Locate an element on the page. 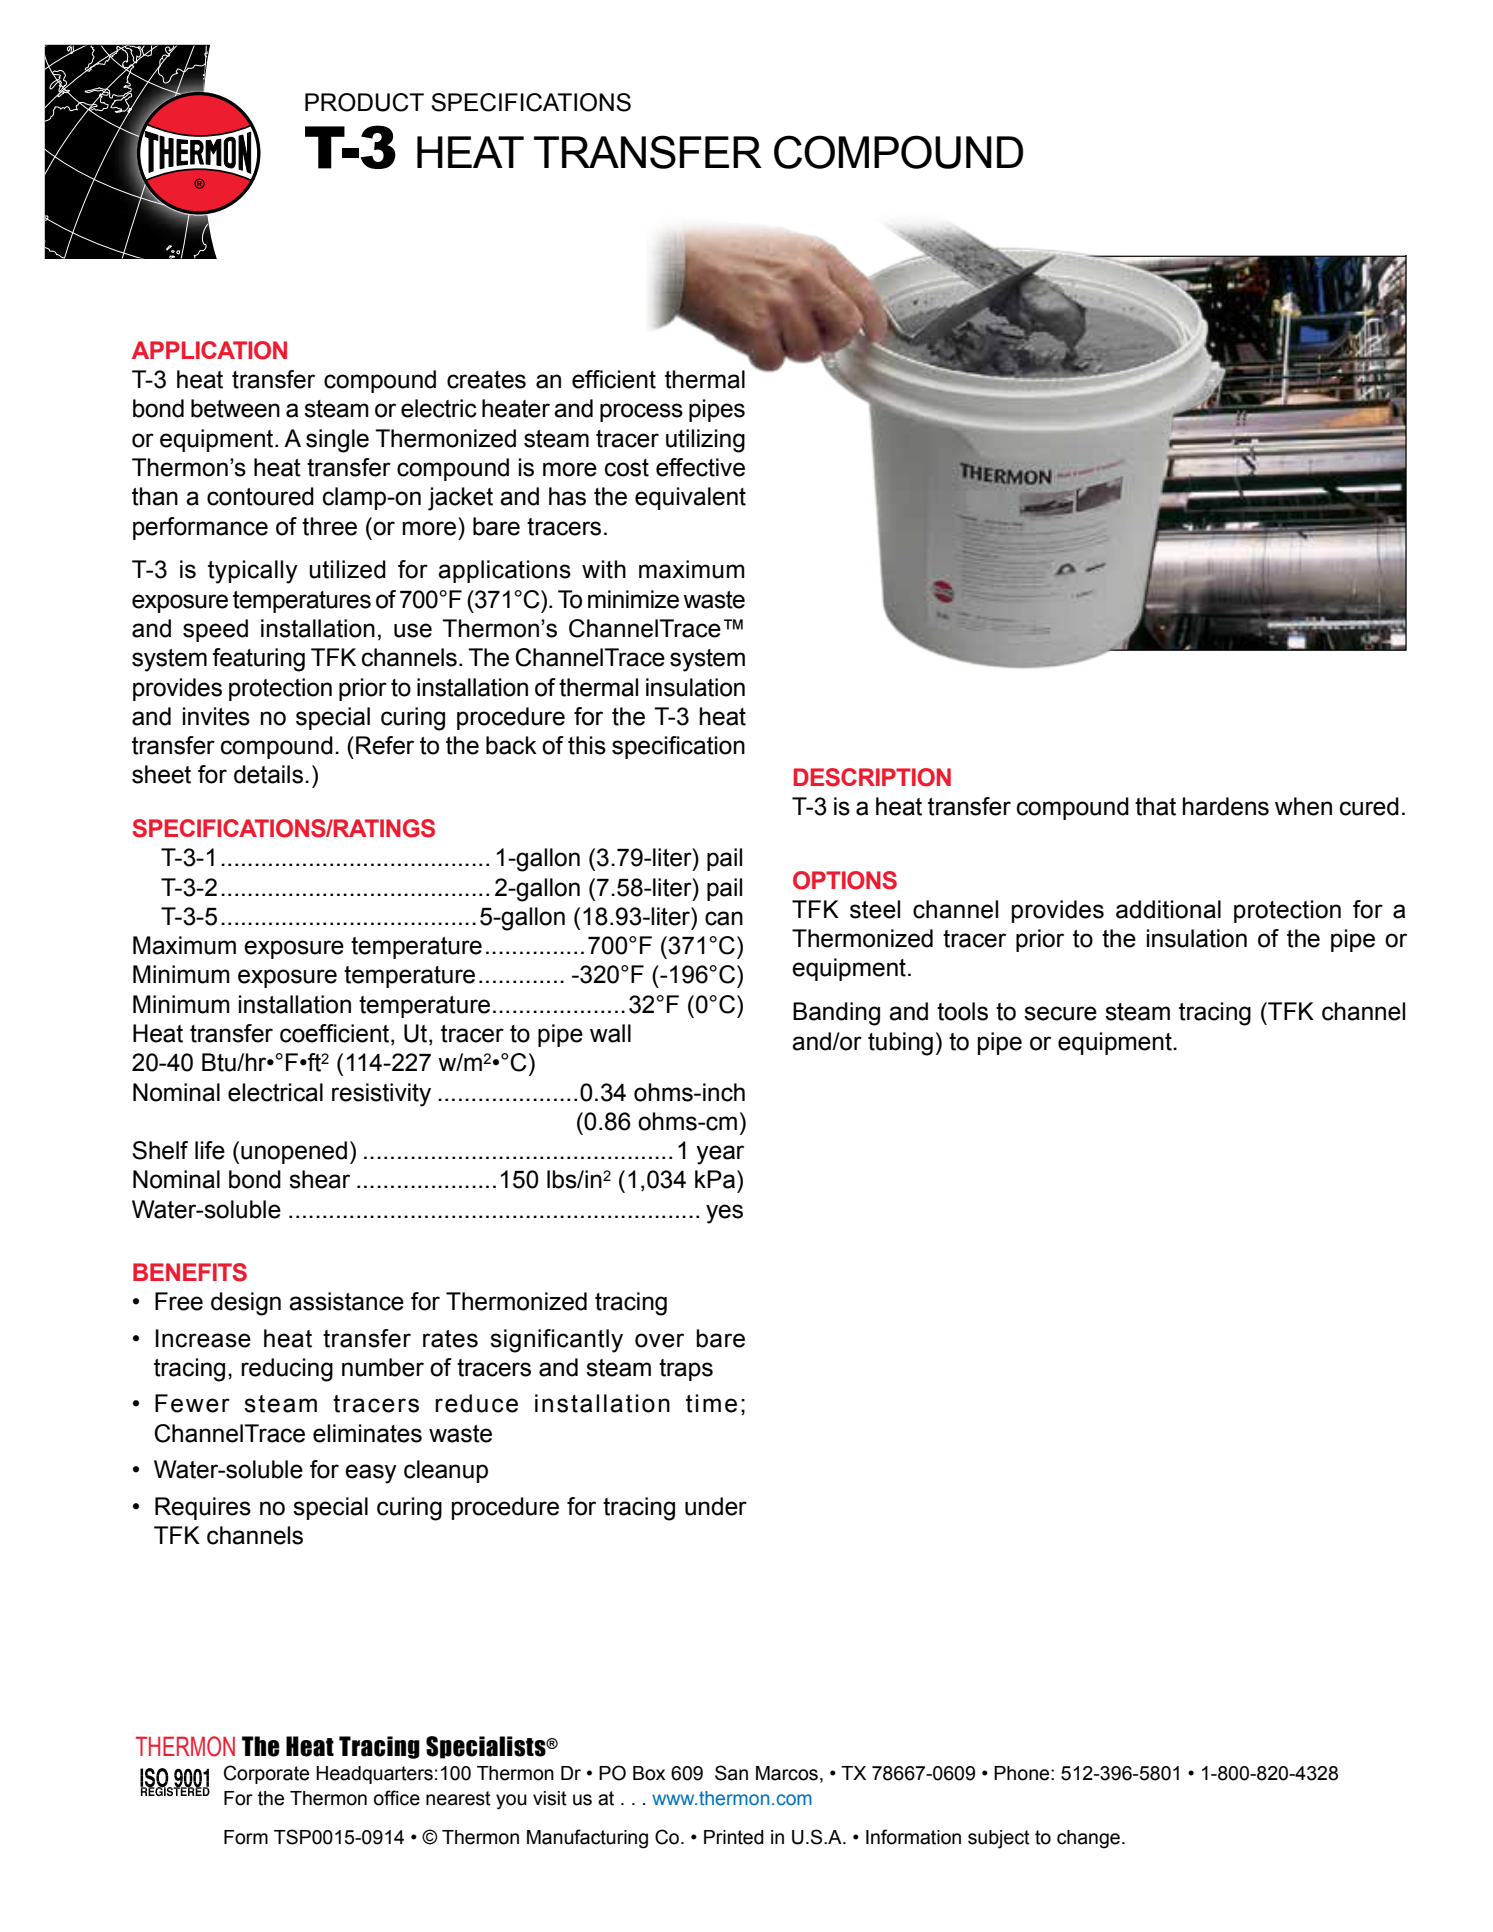  yes is located at coordinates (724, 1214).
